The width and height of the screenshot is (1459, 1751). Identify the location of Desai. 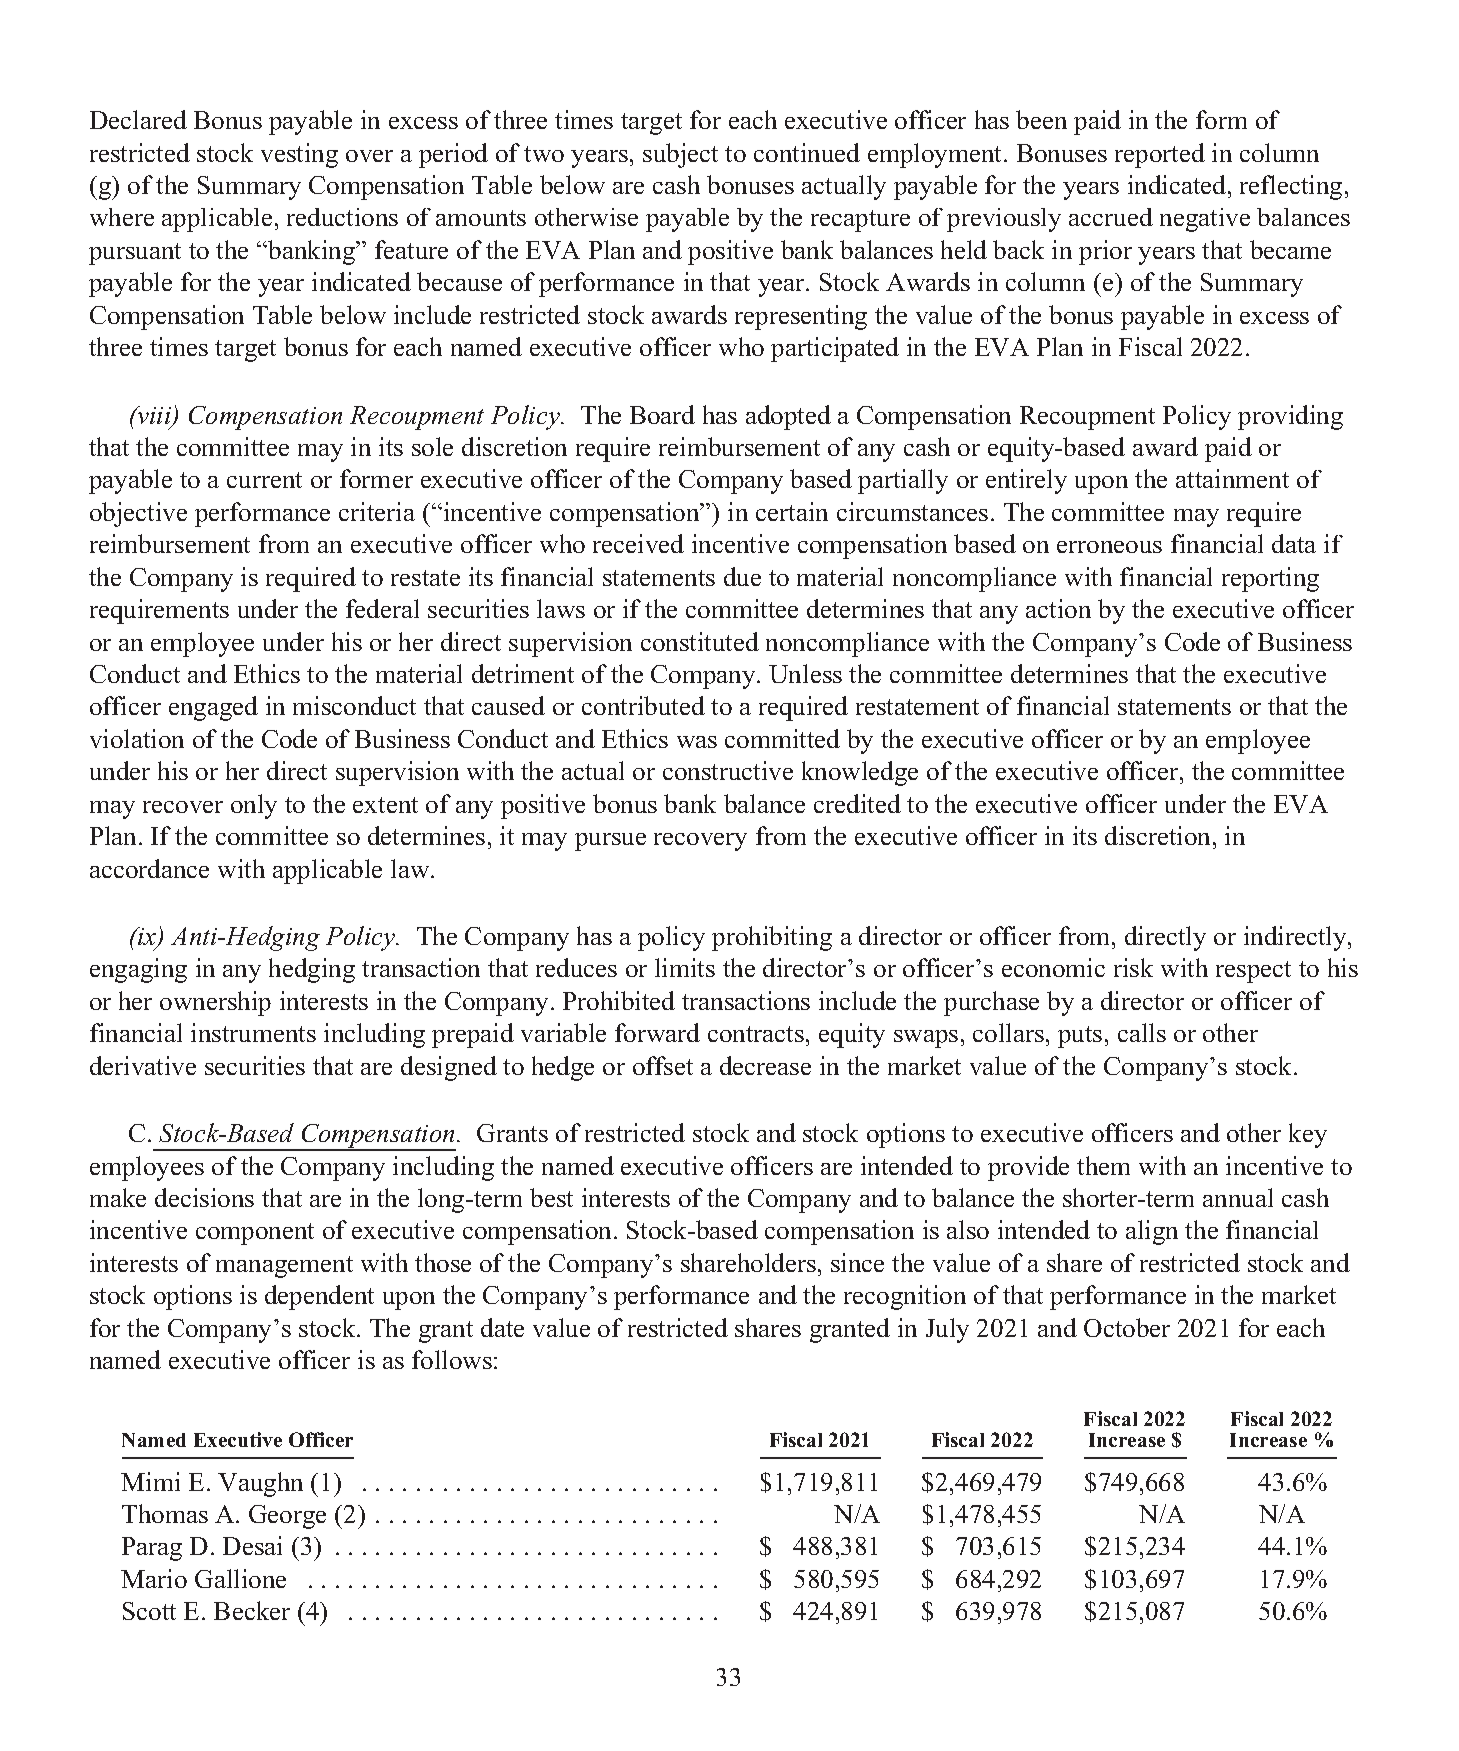
(252, 1545).
